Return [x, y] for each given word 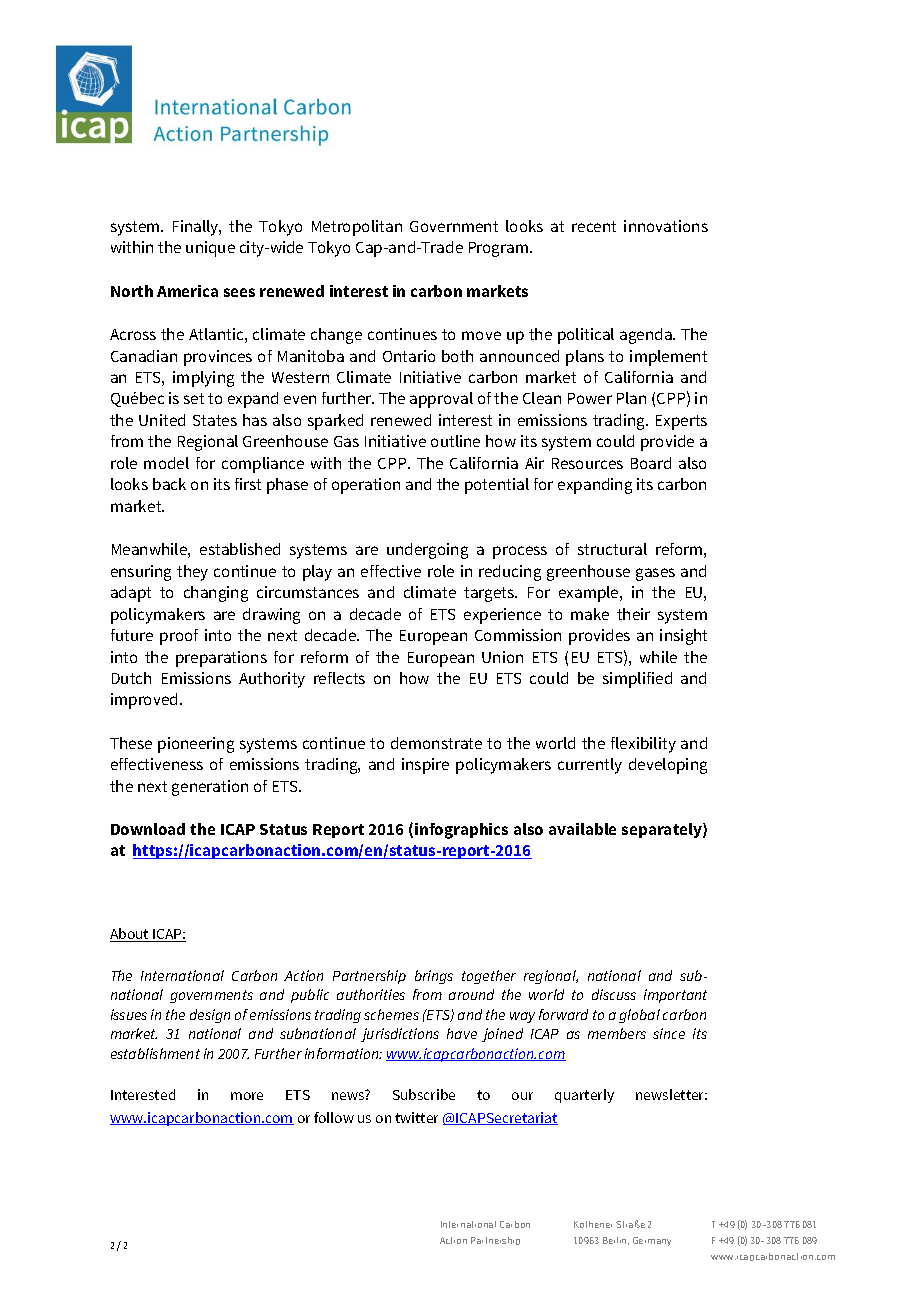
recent [594, 226]
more [247, 1096]
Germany [652, 1241]
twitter [416, 1117]
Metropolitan [357, 228]
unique [210, 249]
